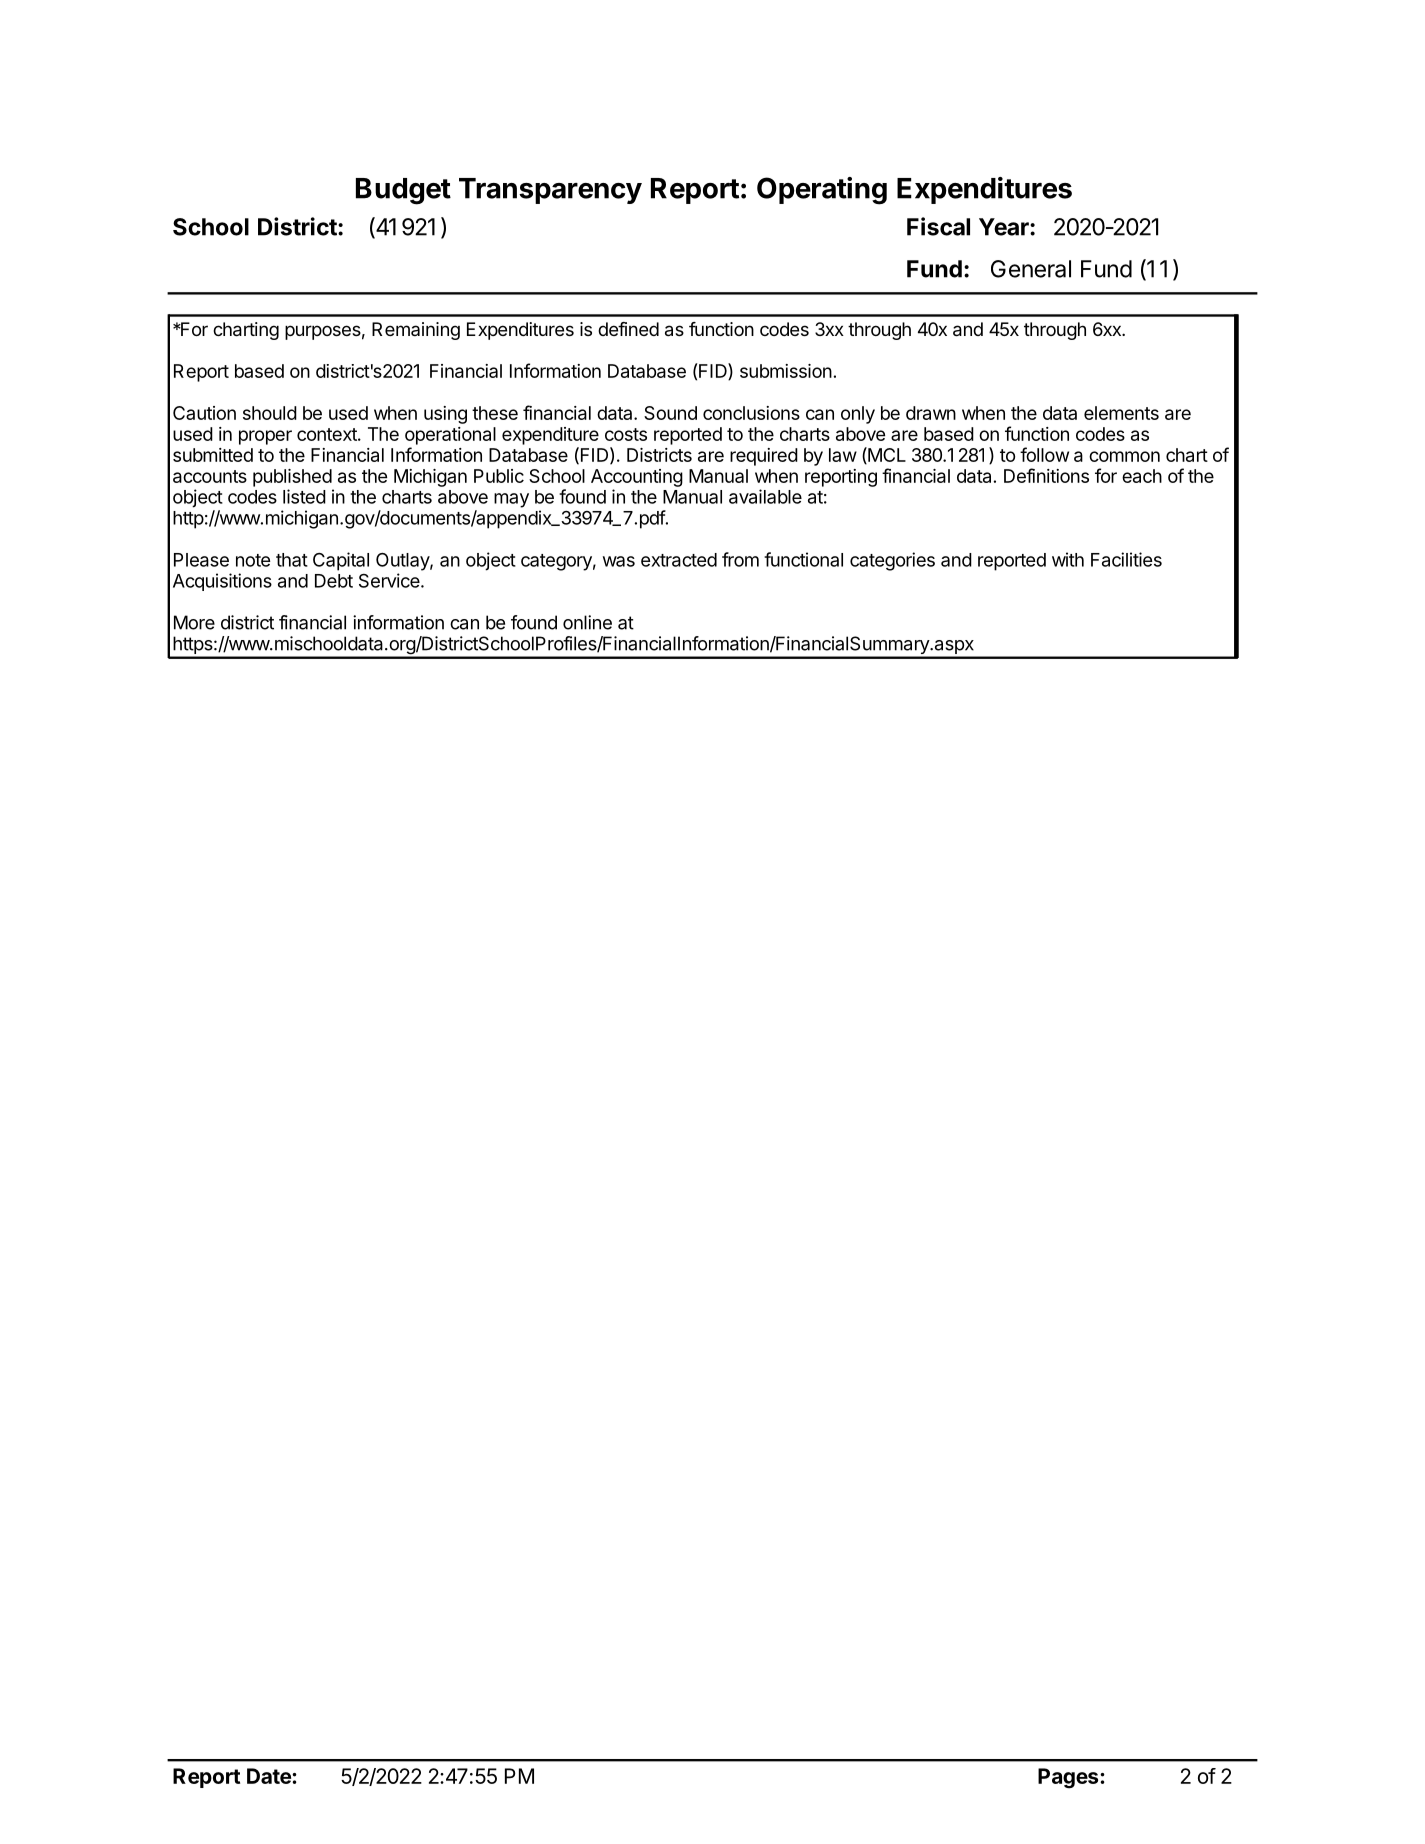 This page has width=1425, height=1844. What do you see at coordinates (403, 191) in the page?
I see `Budget` at bounding box center [403, 191].
